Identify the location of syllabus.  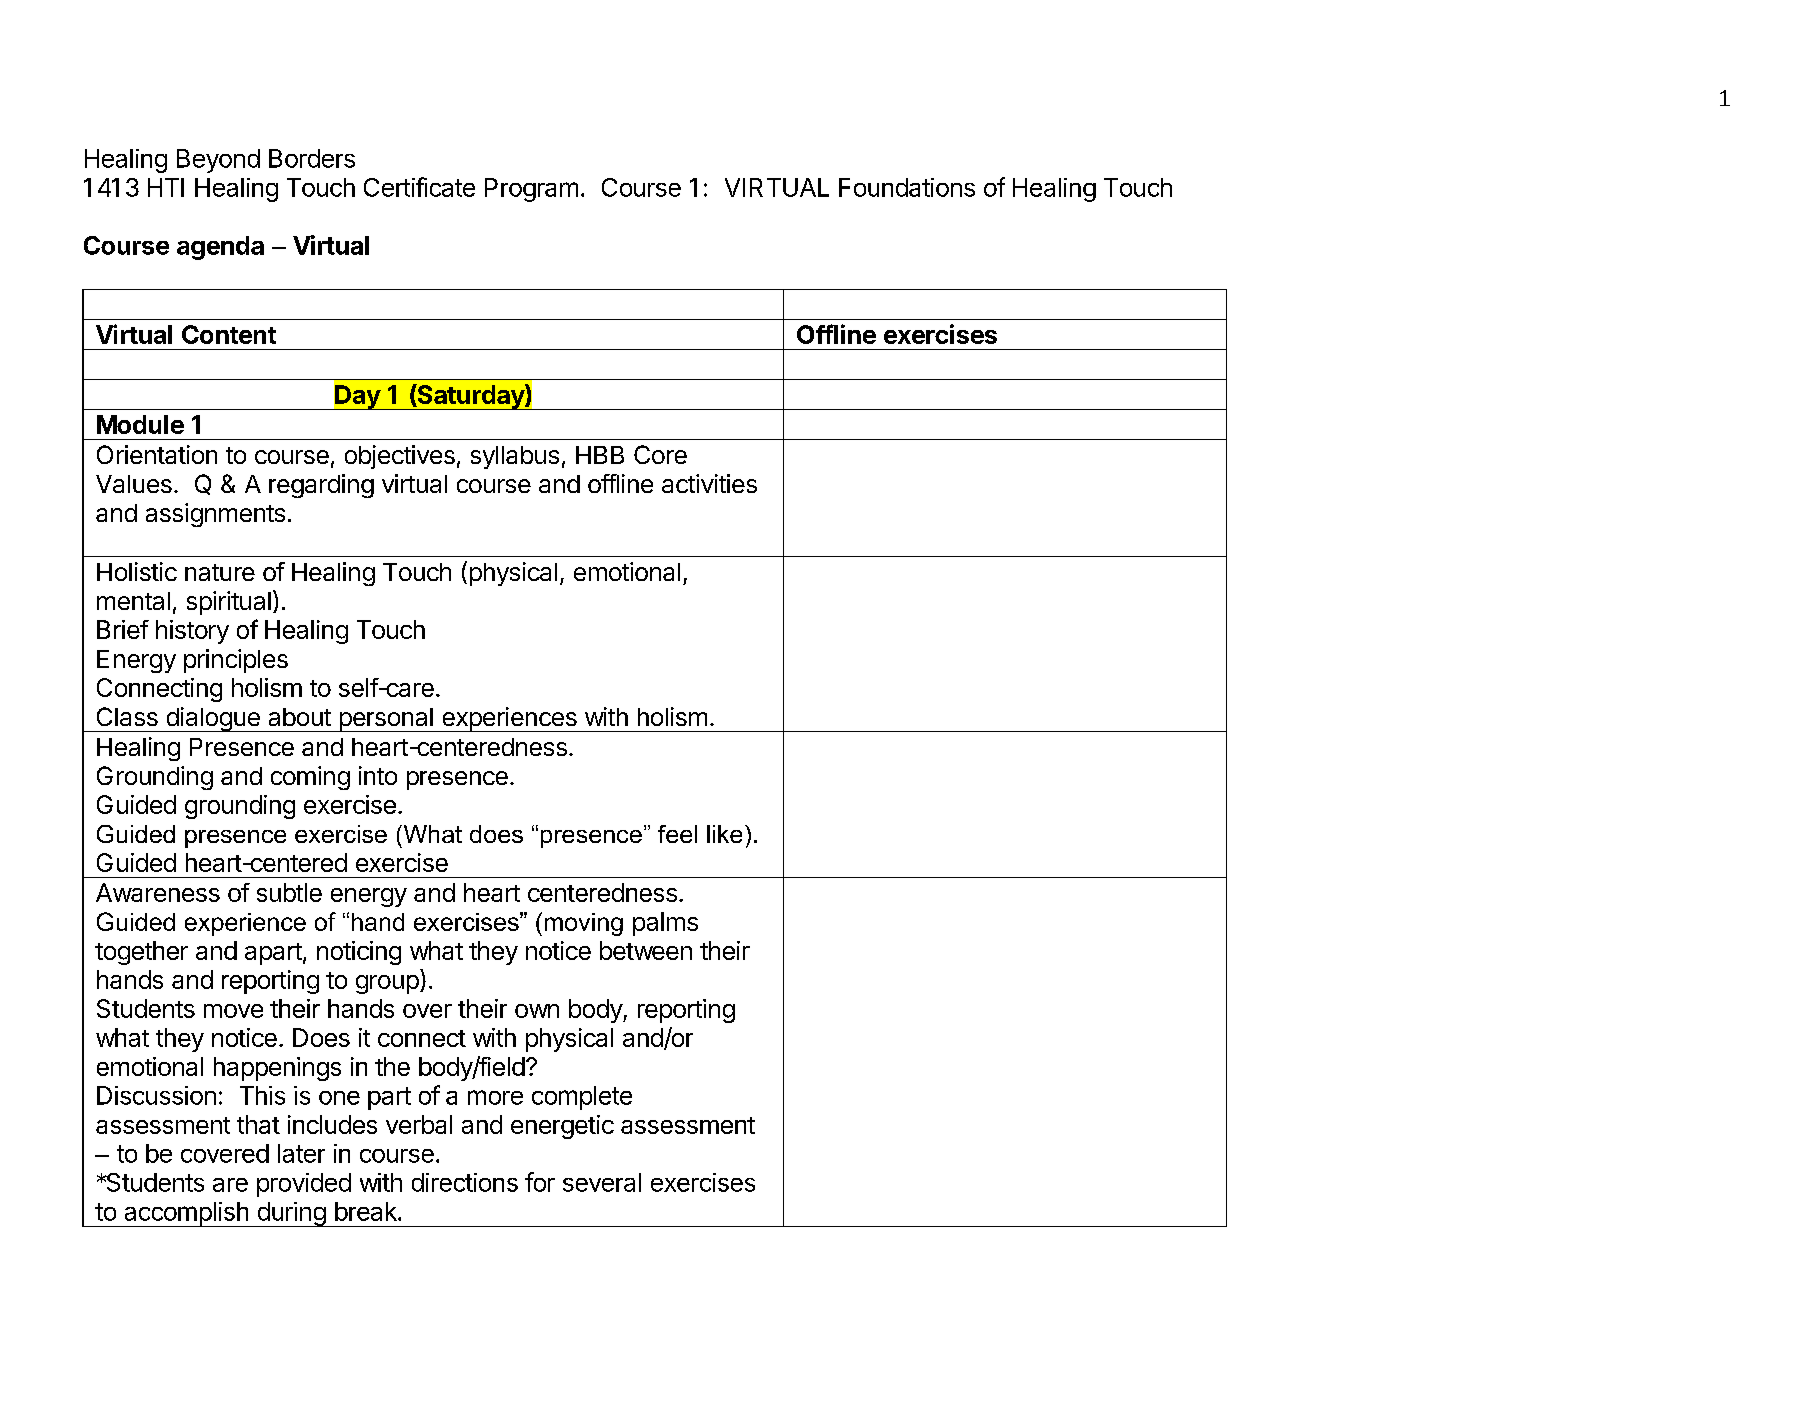
(515, 457).
